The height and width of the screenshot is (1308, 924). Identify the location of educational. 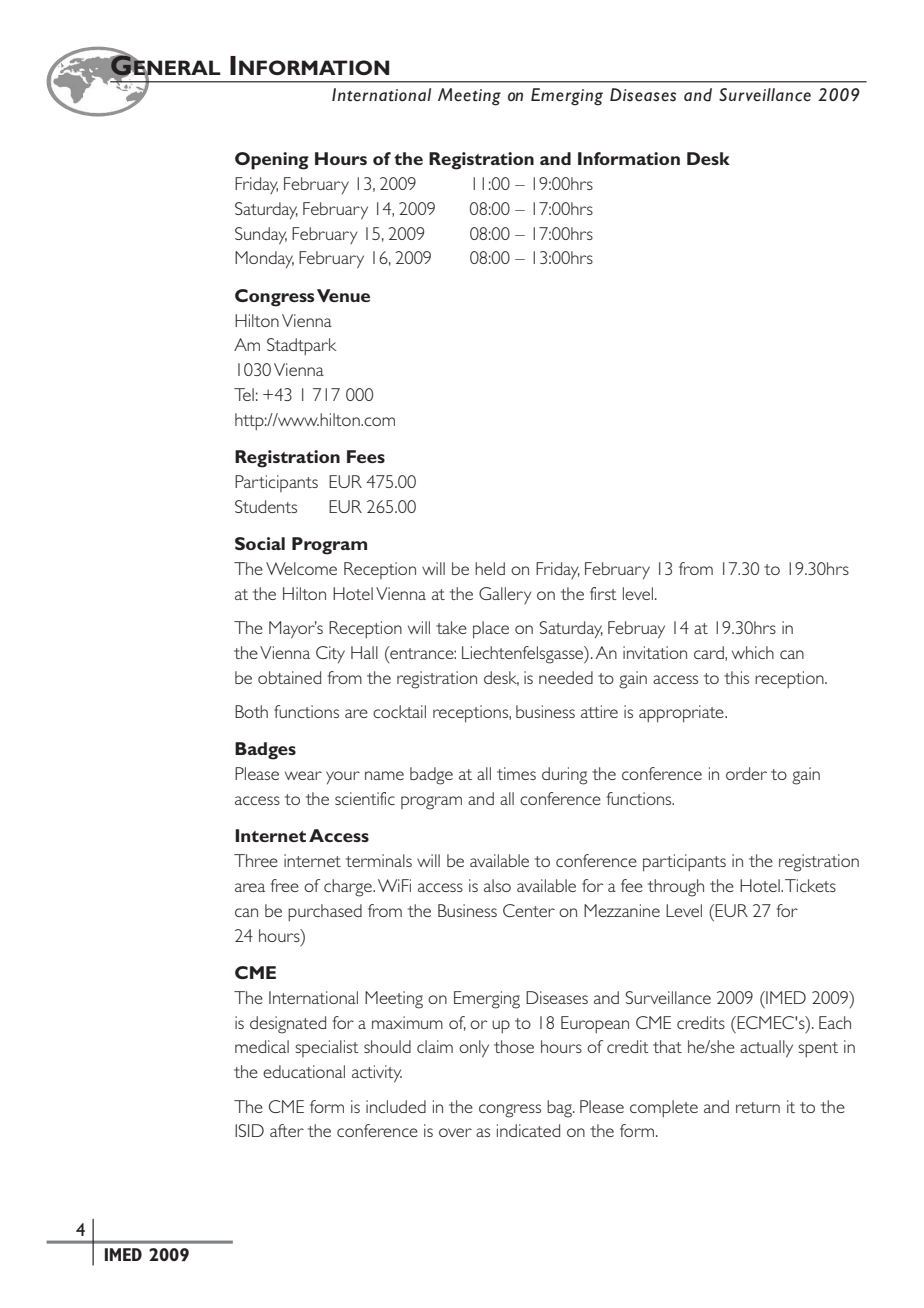
(304, 1071).
